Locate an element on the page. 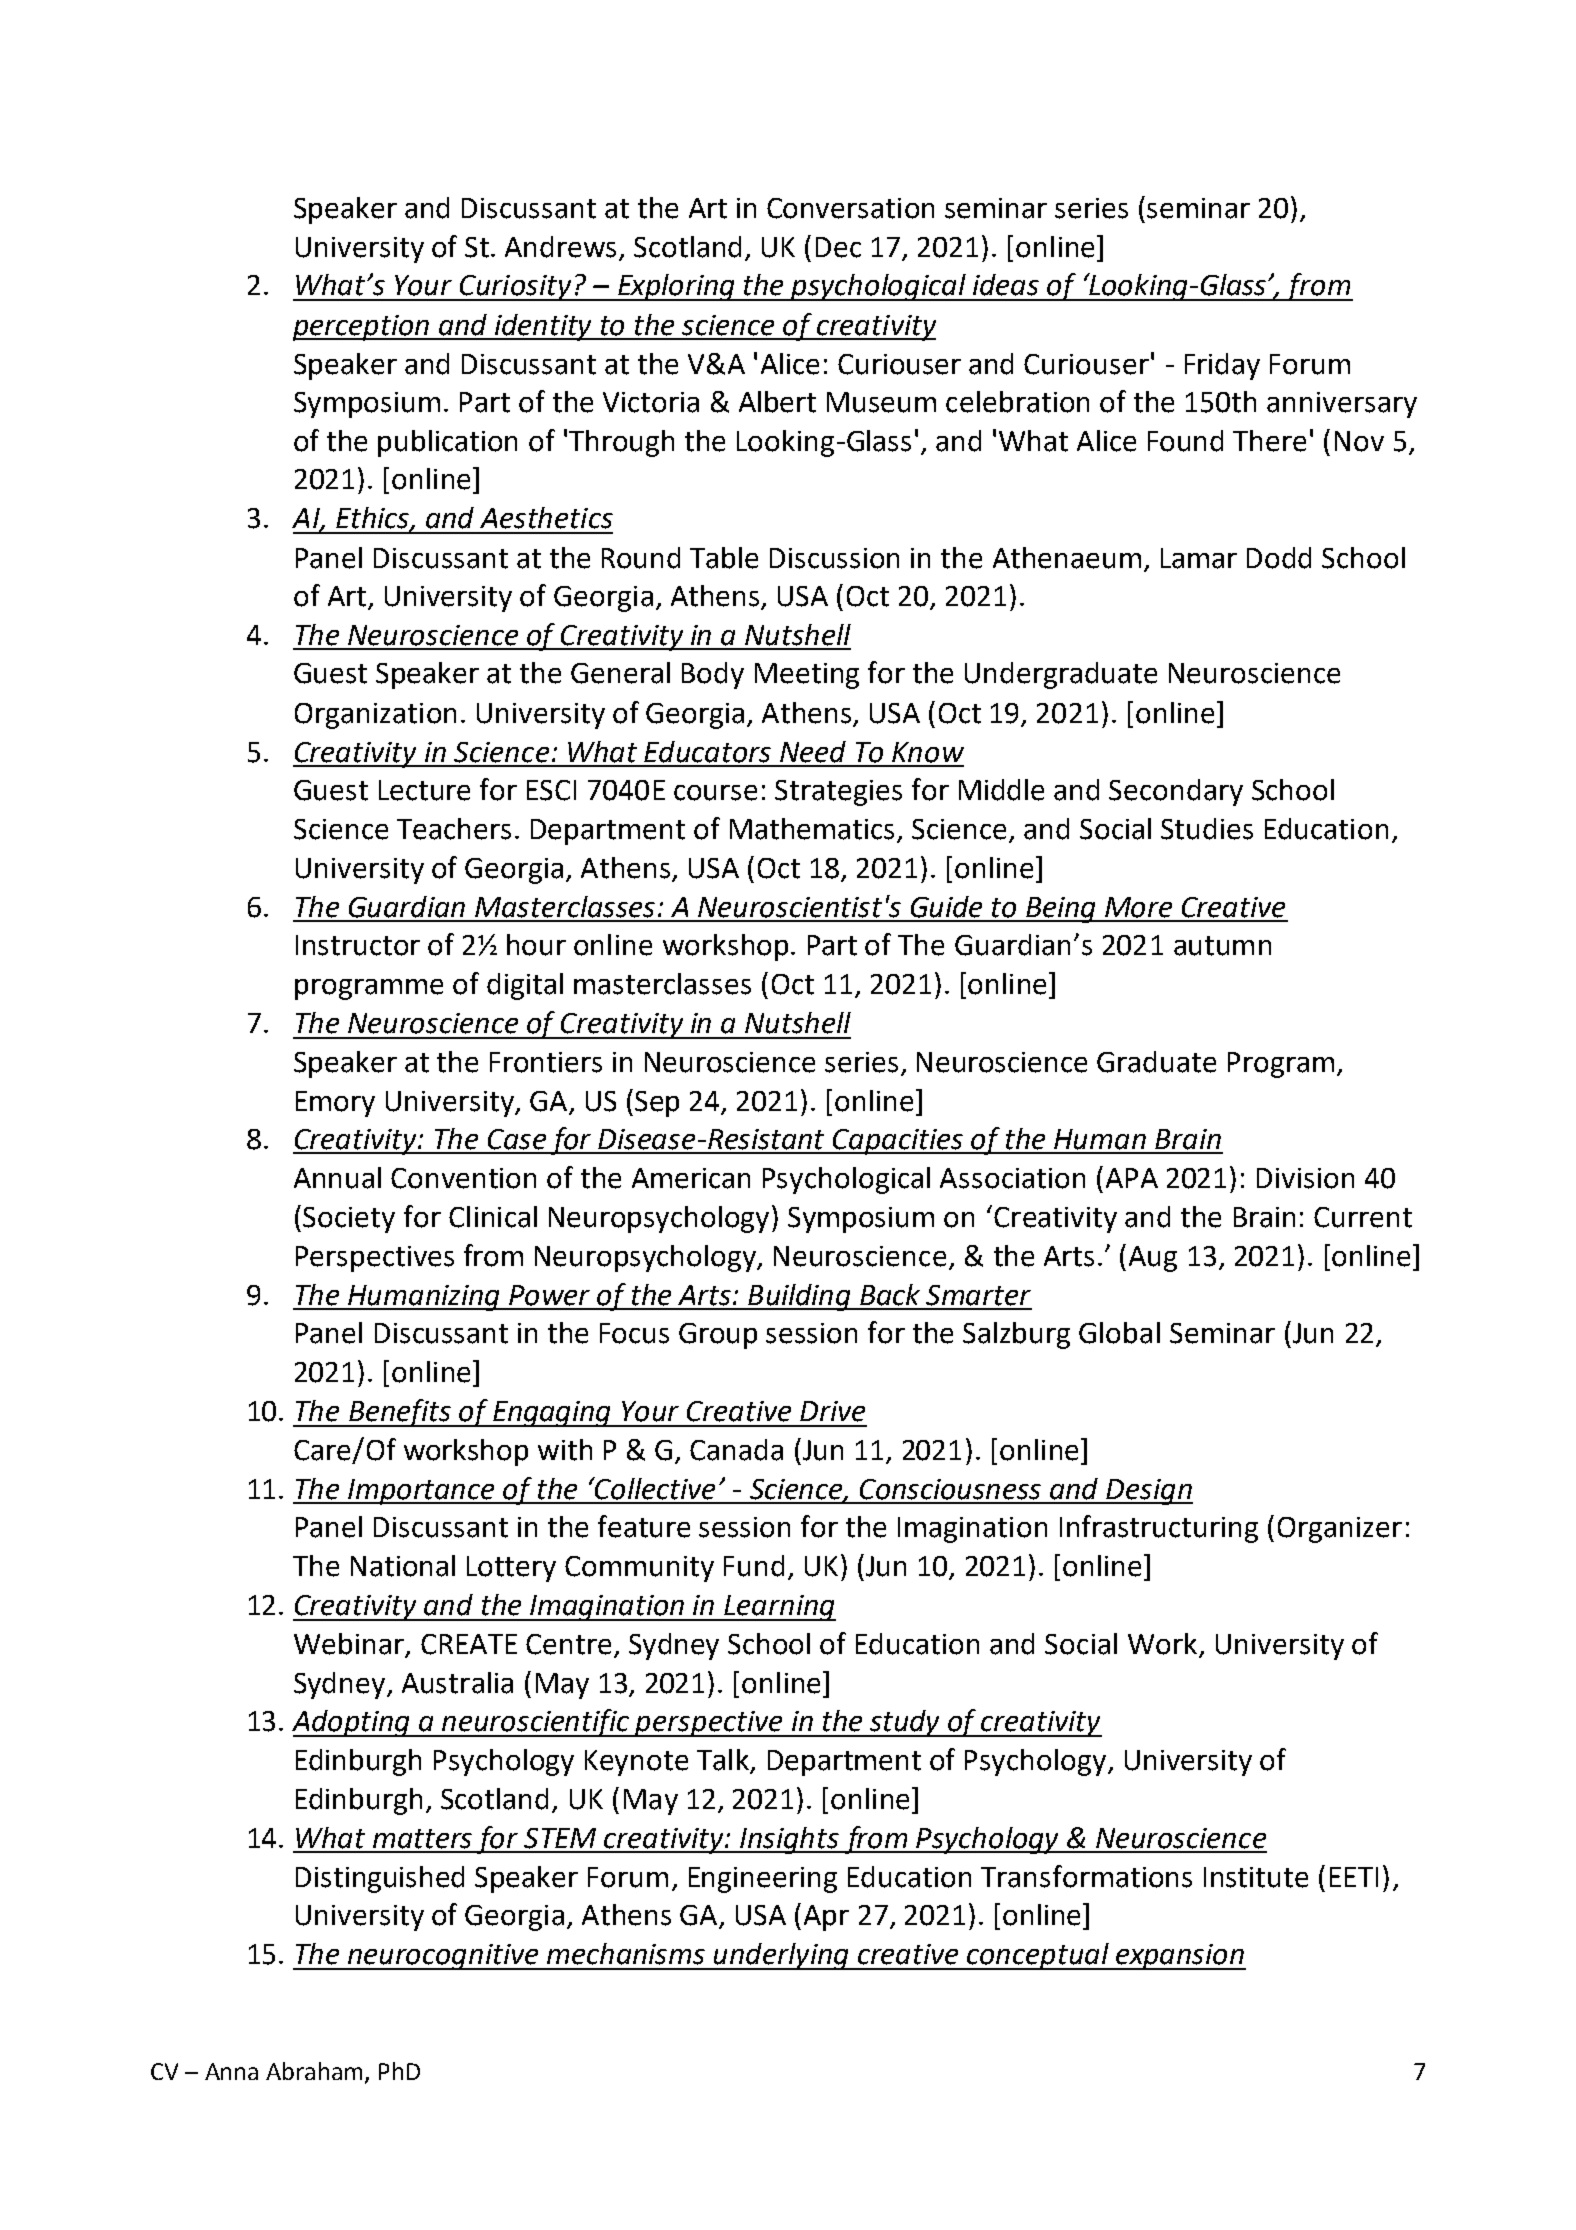  Benefits is located at coordinates (400, 1413).
